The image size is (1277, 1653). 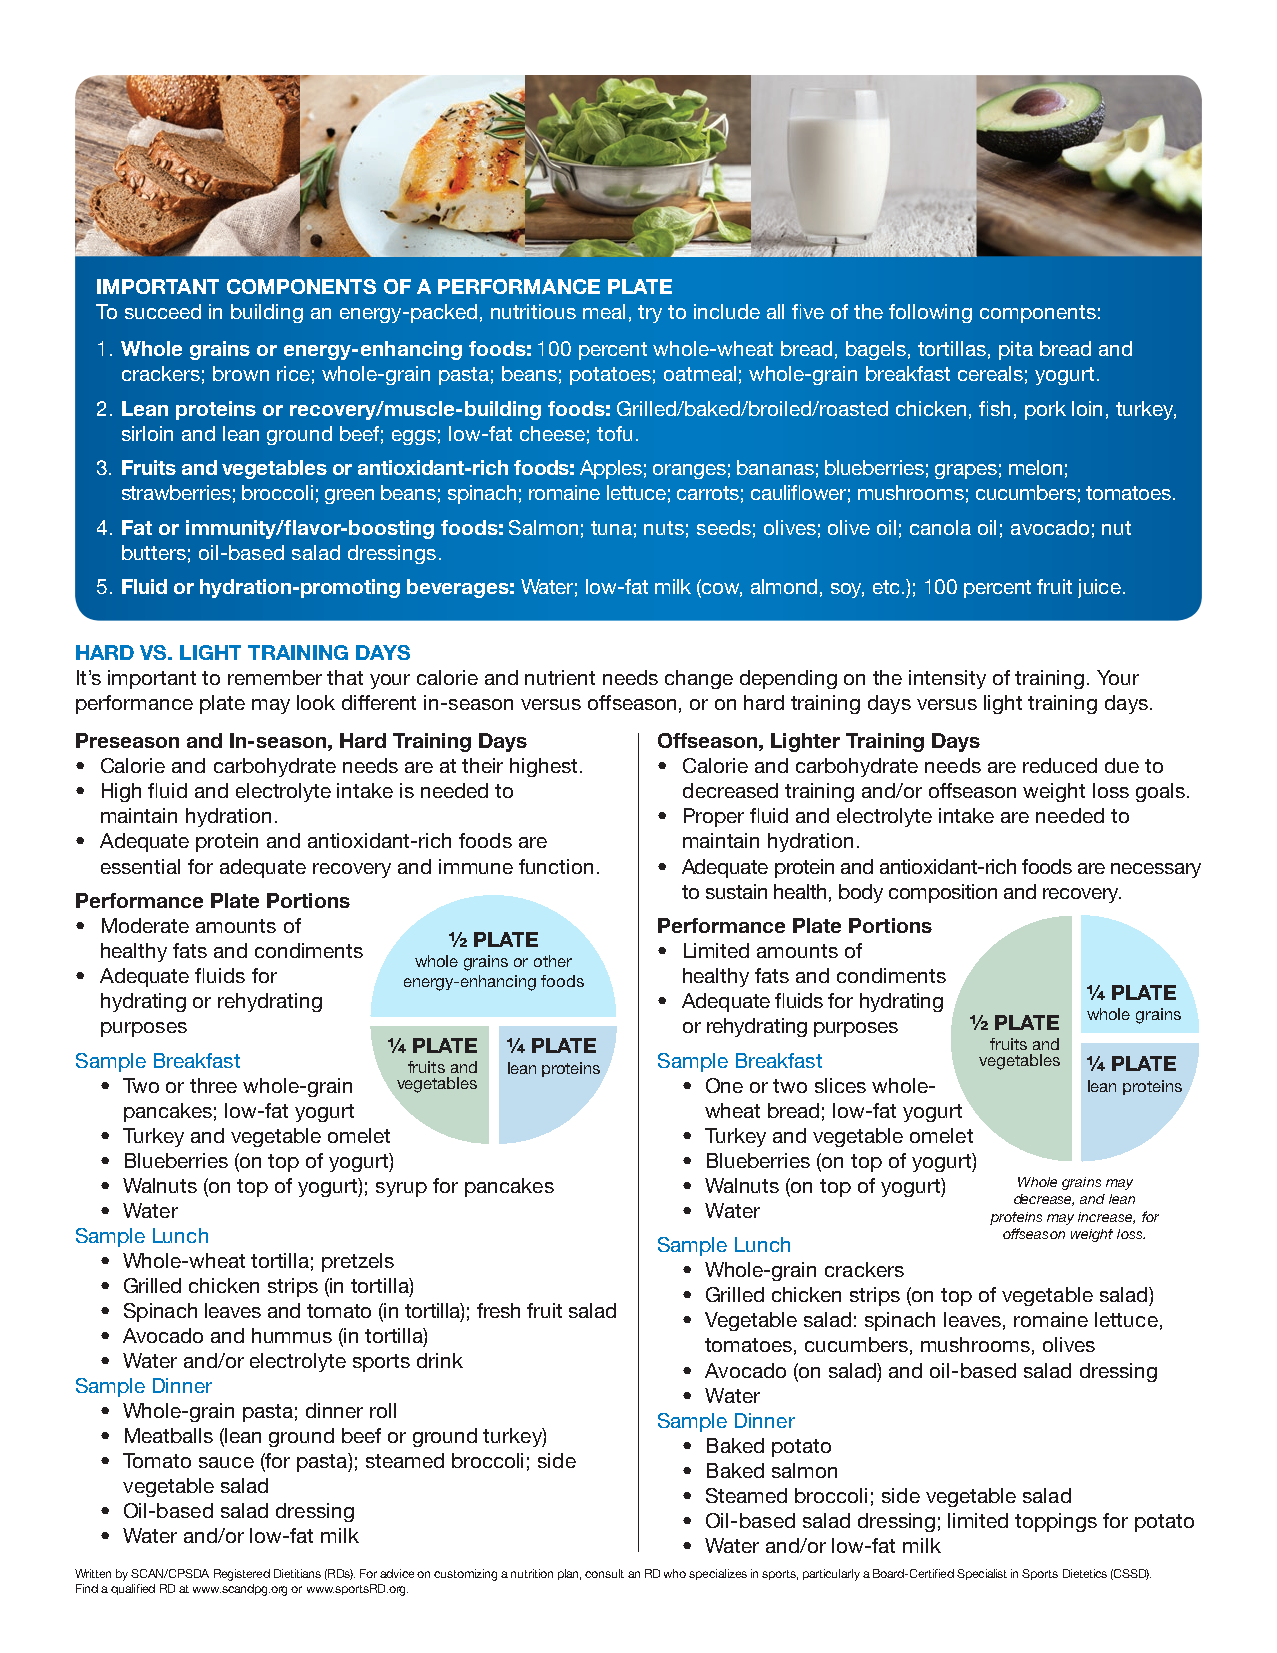 I want to click on consult, so click(x=604, y=1573).
